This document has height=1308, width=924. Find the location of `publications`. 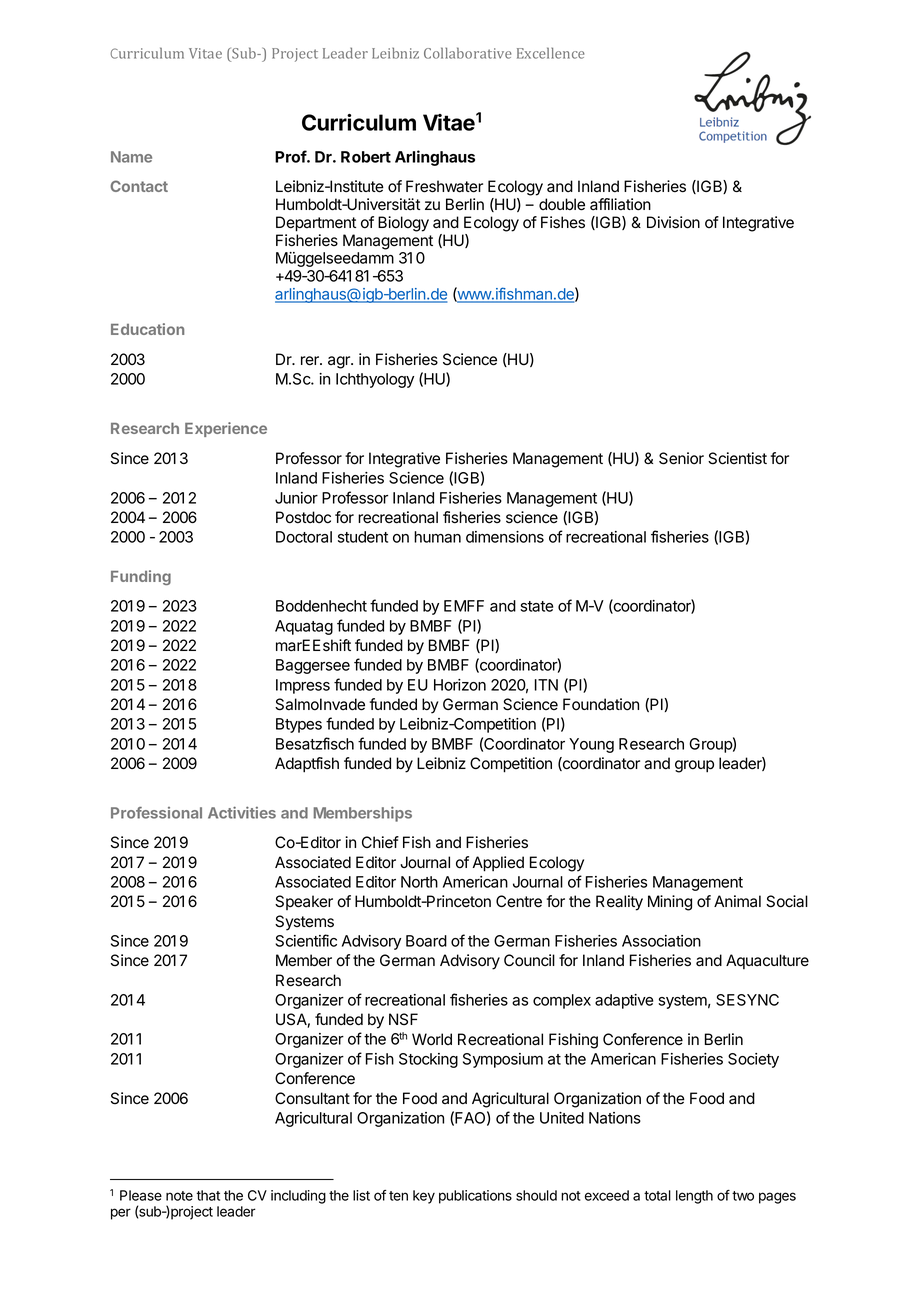

publications is located at coordinates (475, 1197).
